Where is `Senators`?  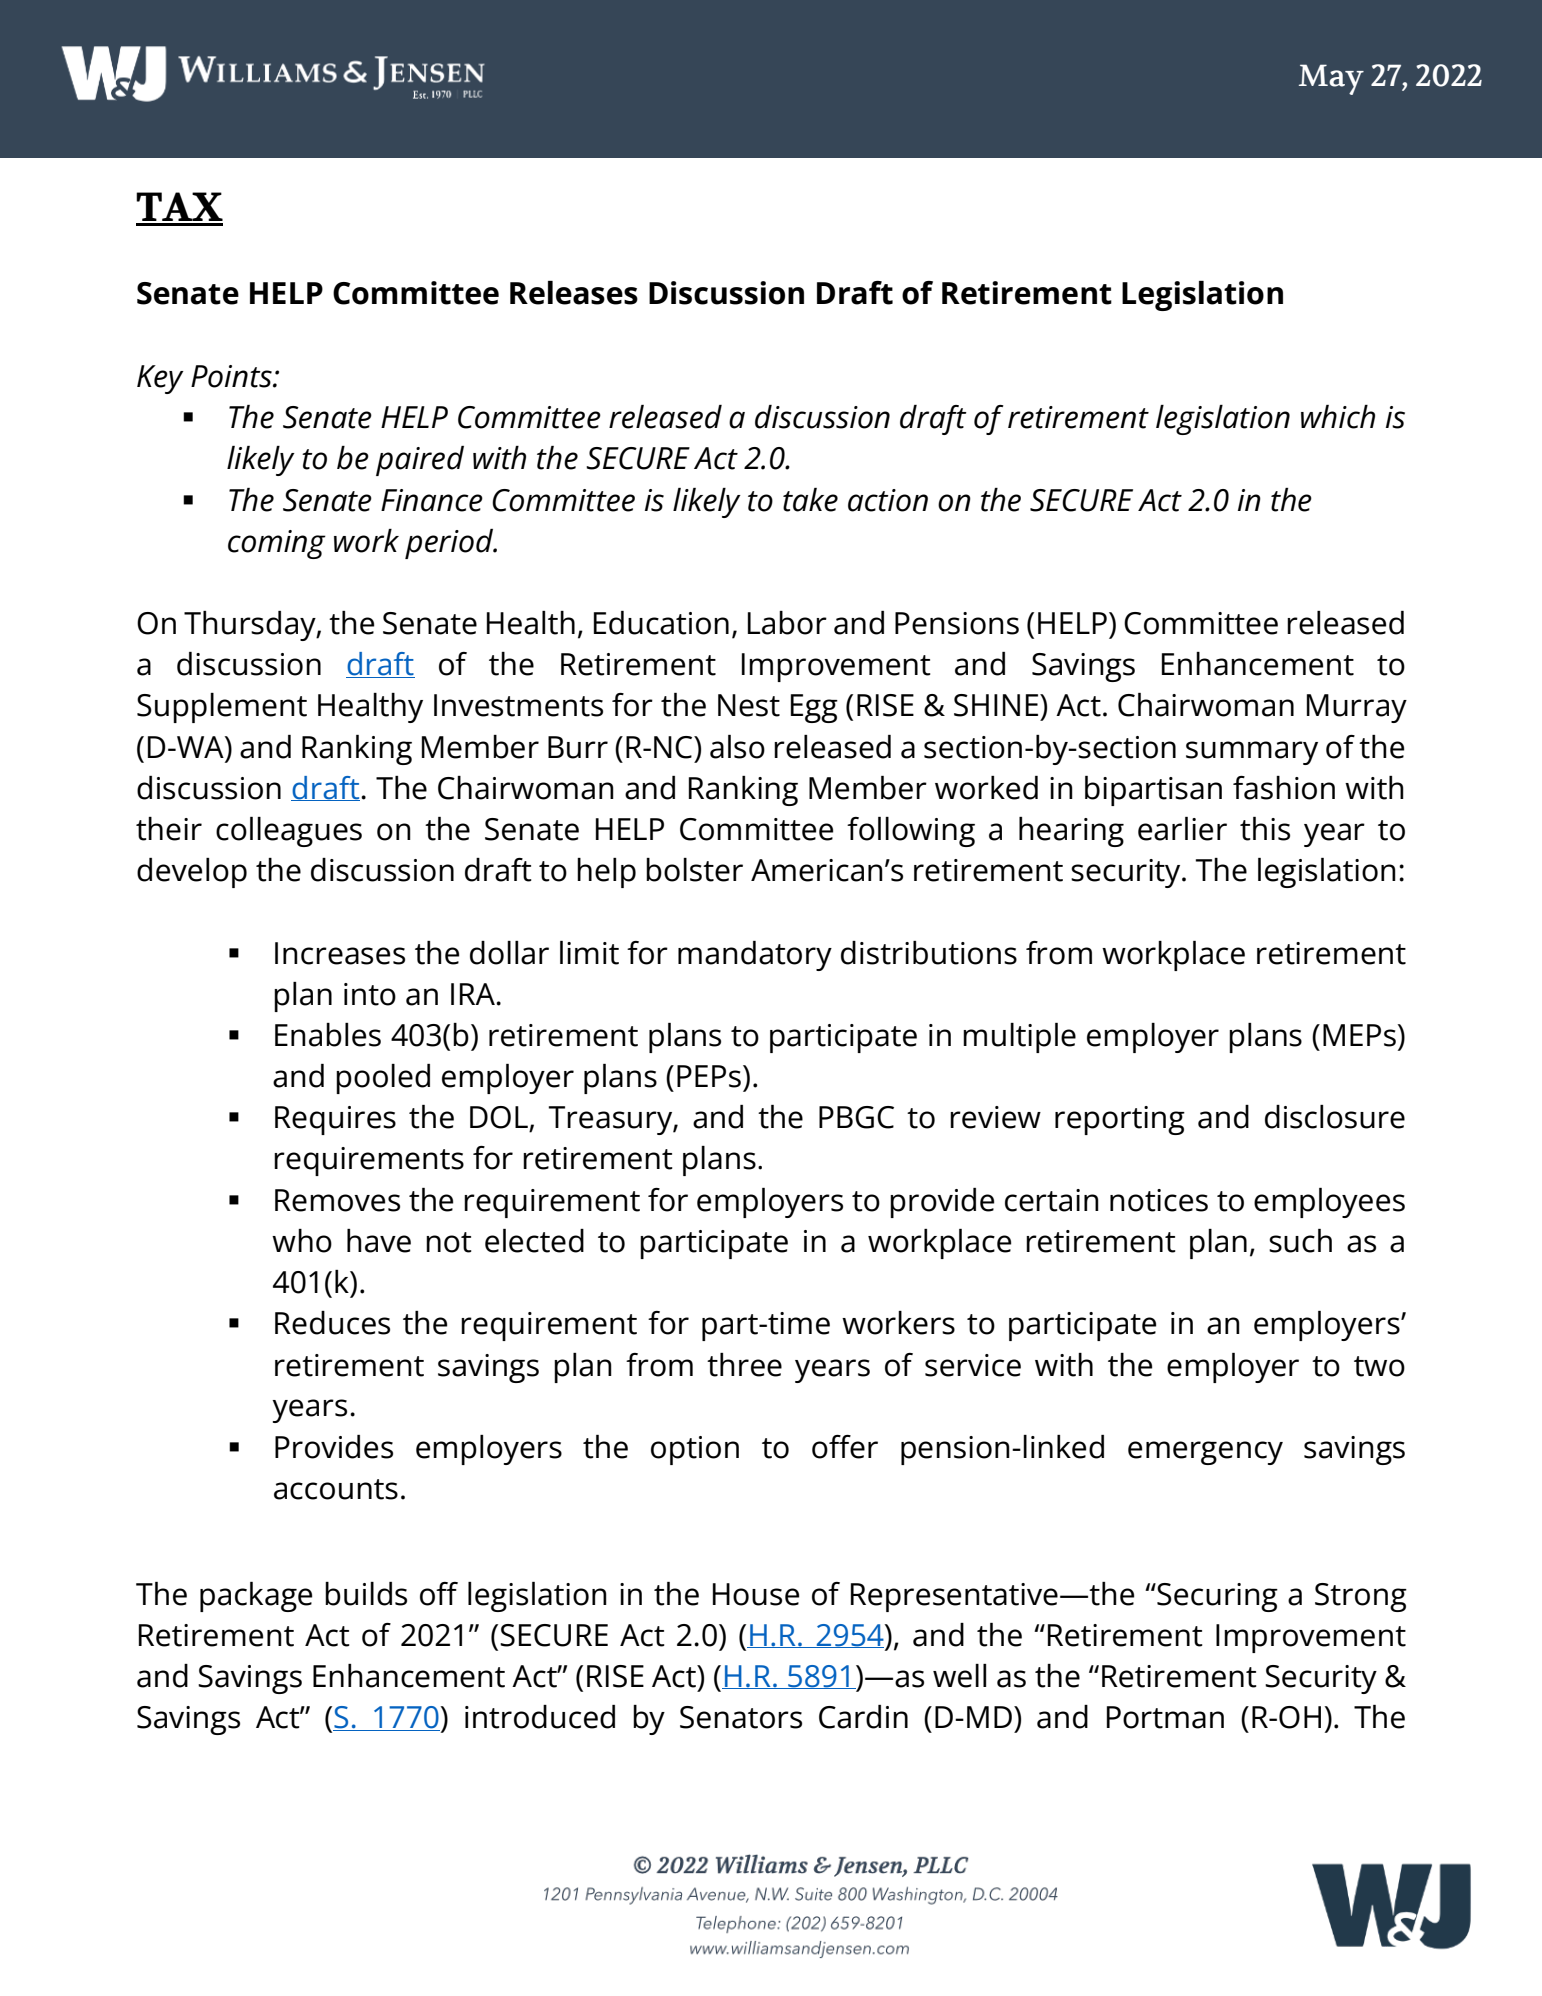
Senators is located at coordinates (741, 1717).
